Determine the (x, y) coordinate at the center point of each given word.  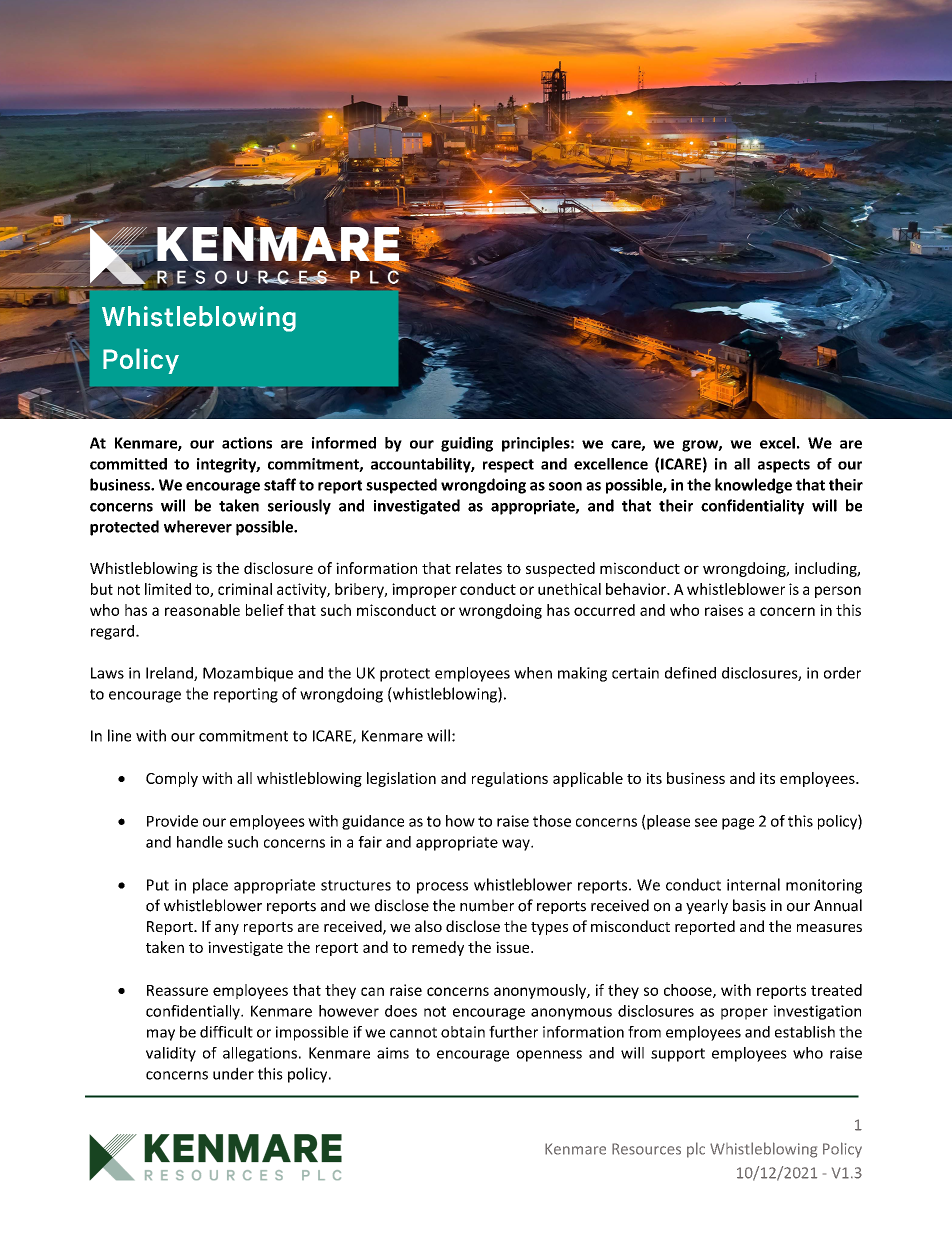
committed (128, 464)
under (233, 1073)
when (533, 673)
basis (749, 905)
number (487, 905)
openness (549, 1056)
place (210, 886)
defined (690, 673)
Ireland (170, 674)
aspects (784, 466)
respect (508, 466)
